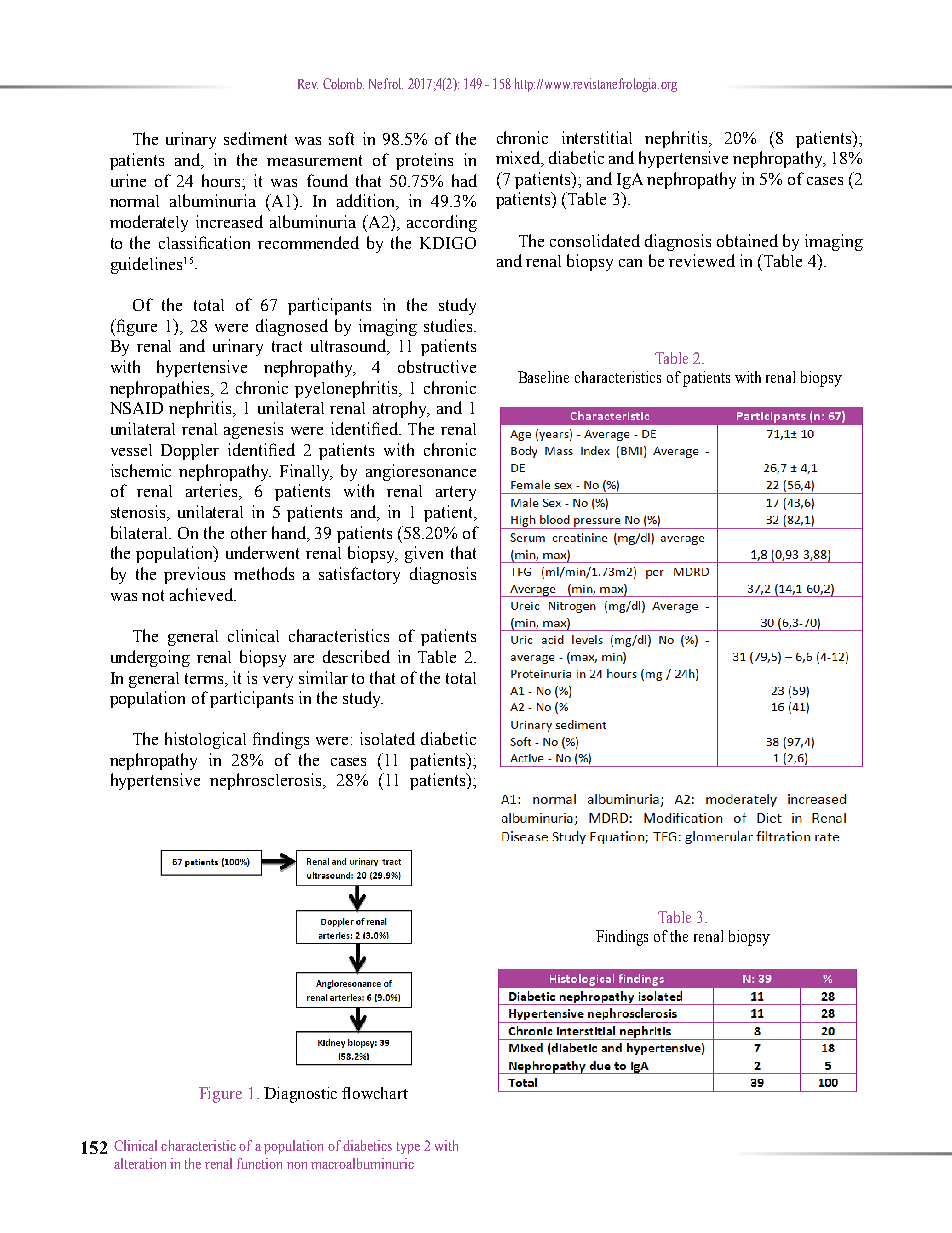  What do you see at coordinates (259, 1163) in the document?
I see `function` at bounding box center [259, 1163].
